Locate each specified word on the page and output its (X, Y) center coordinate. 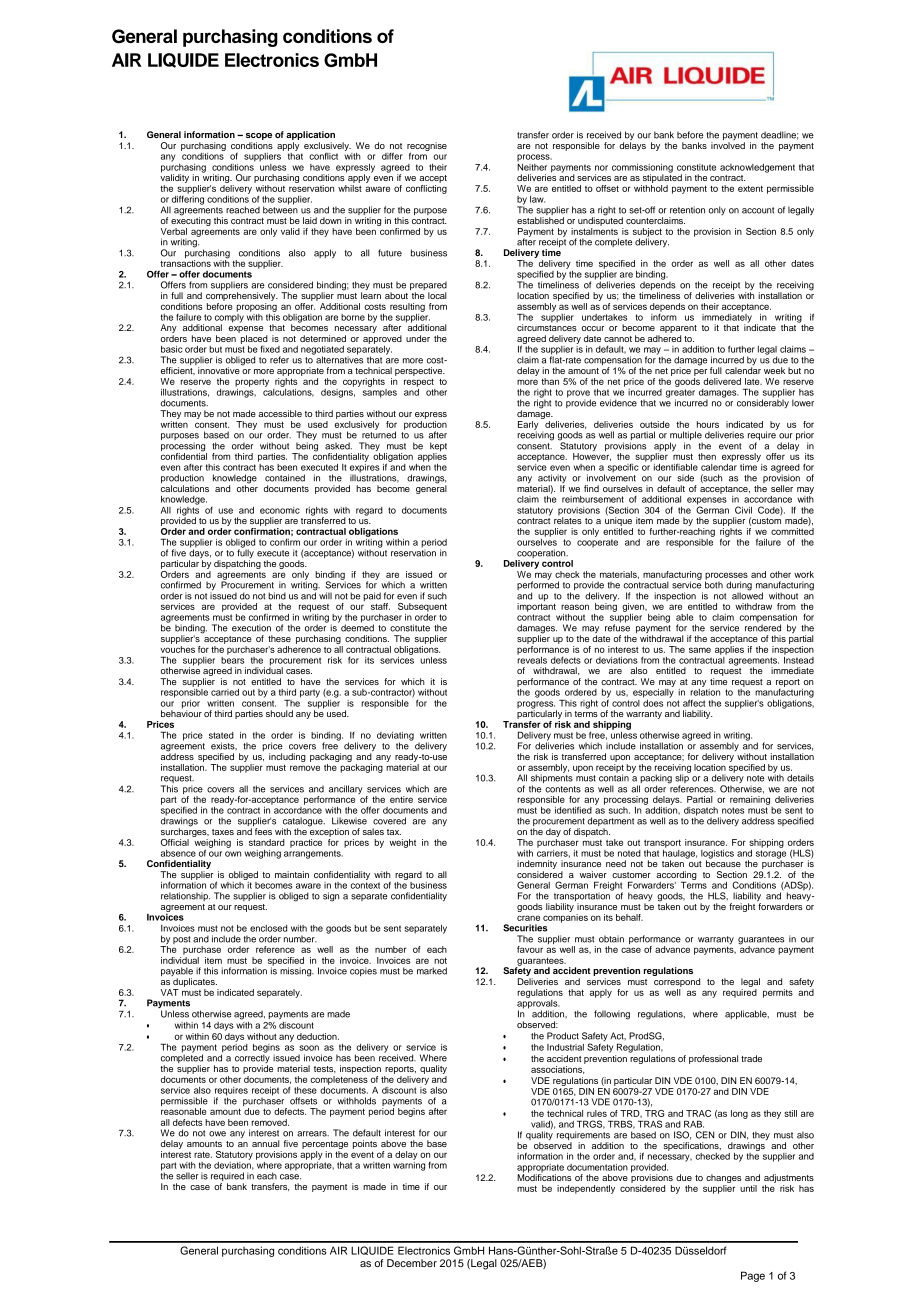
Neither (532, 166)
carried (225, 692)
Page (753, 1276)
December (412, 1263)
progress (536, 706)
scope (259, 136)
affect (694, 703)
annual (266, 1143)
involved (728, 145)
